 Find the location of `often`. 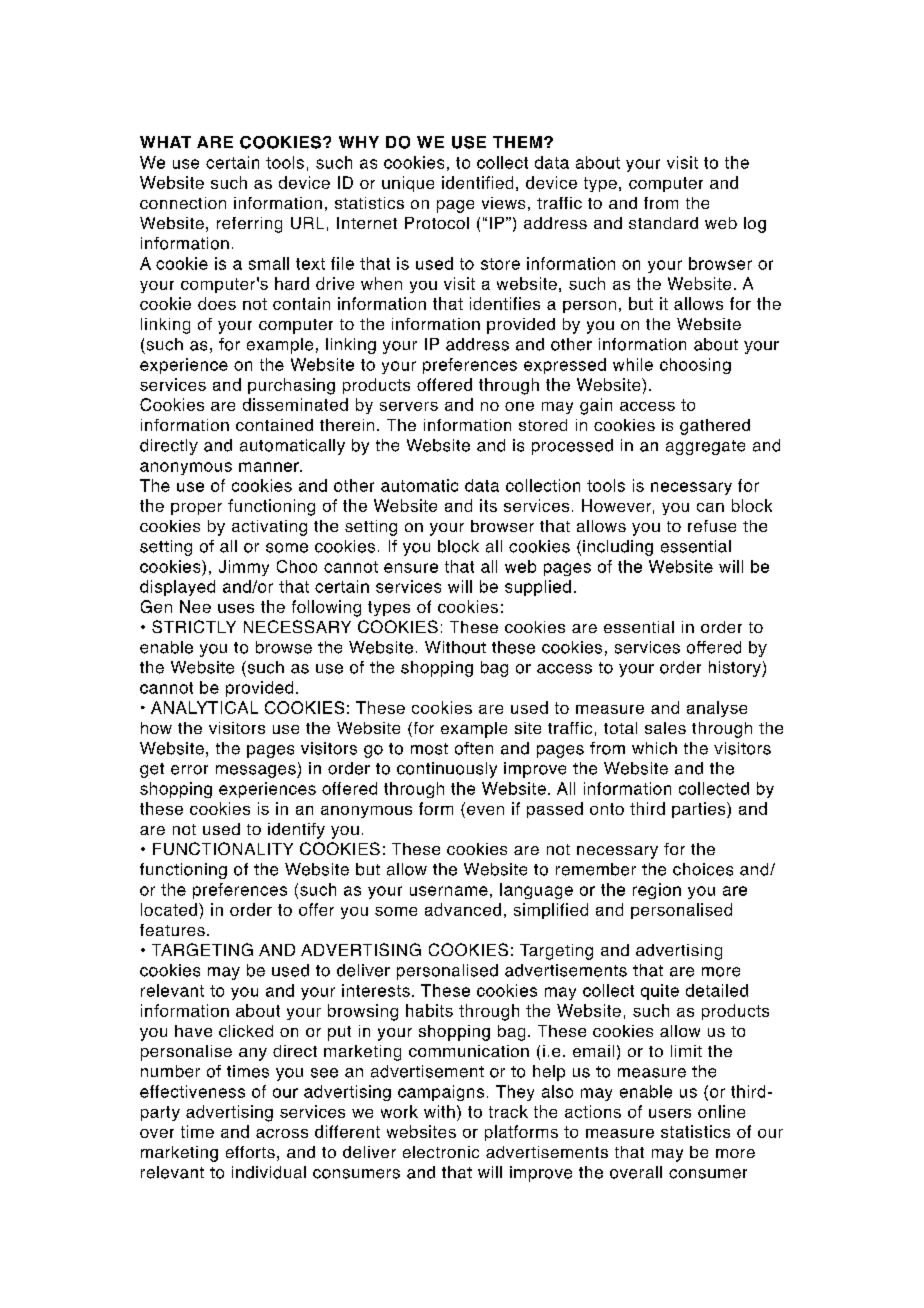

often is located at coordinates (474, 748).
